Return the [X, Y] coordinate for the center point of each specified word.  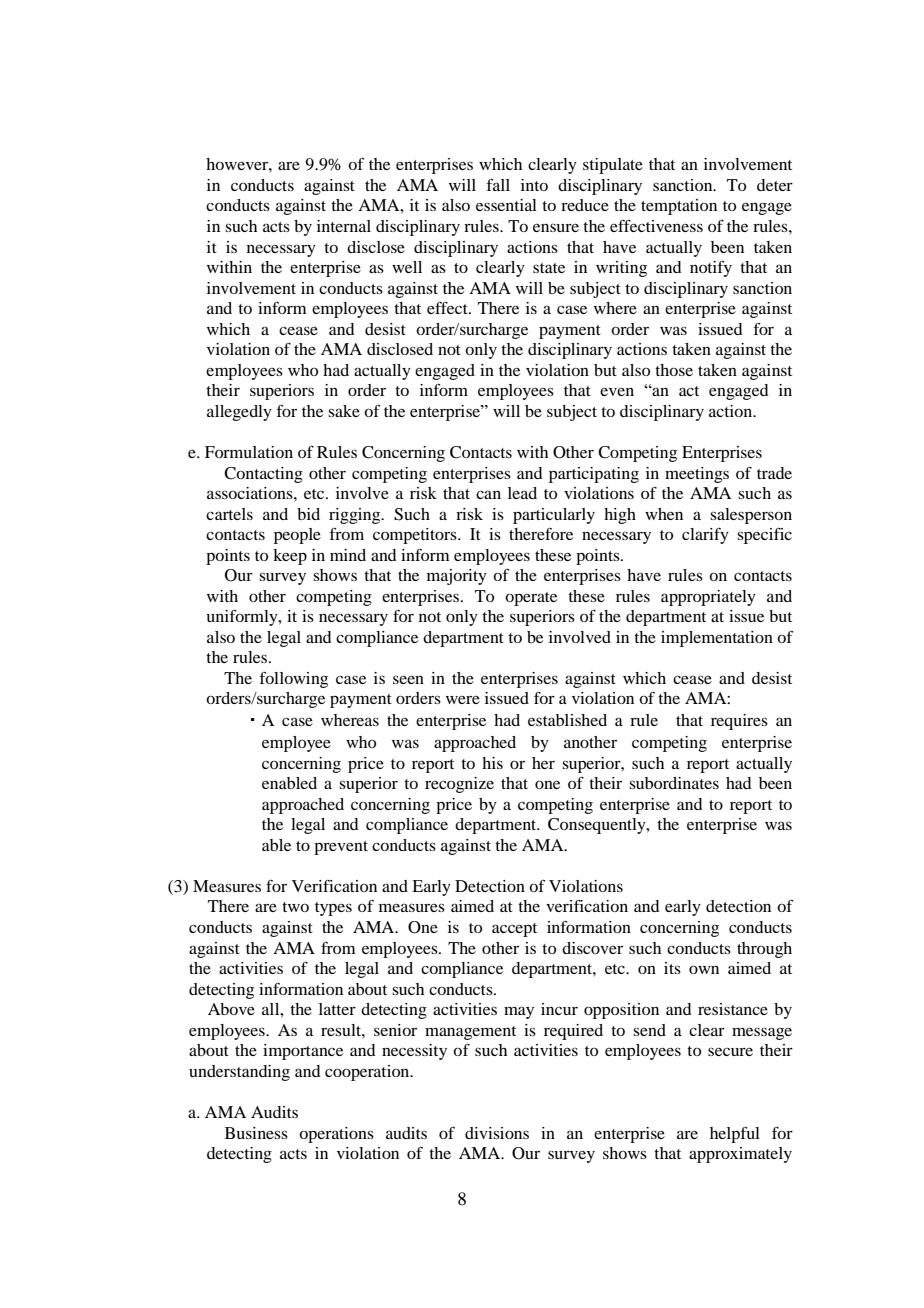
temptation [679, 207]
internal [344, 226]
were [463, 700]
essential [506, 205]
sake [344, 411]
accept [514, 930]
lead [522, 493]
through [764, 950]
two [295, 907]
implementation [717, 639]
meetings [697, 475]
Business [256, 1133]
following [293, 679]
